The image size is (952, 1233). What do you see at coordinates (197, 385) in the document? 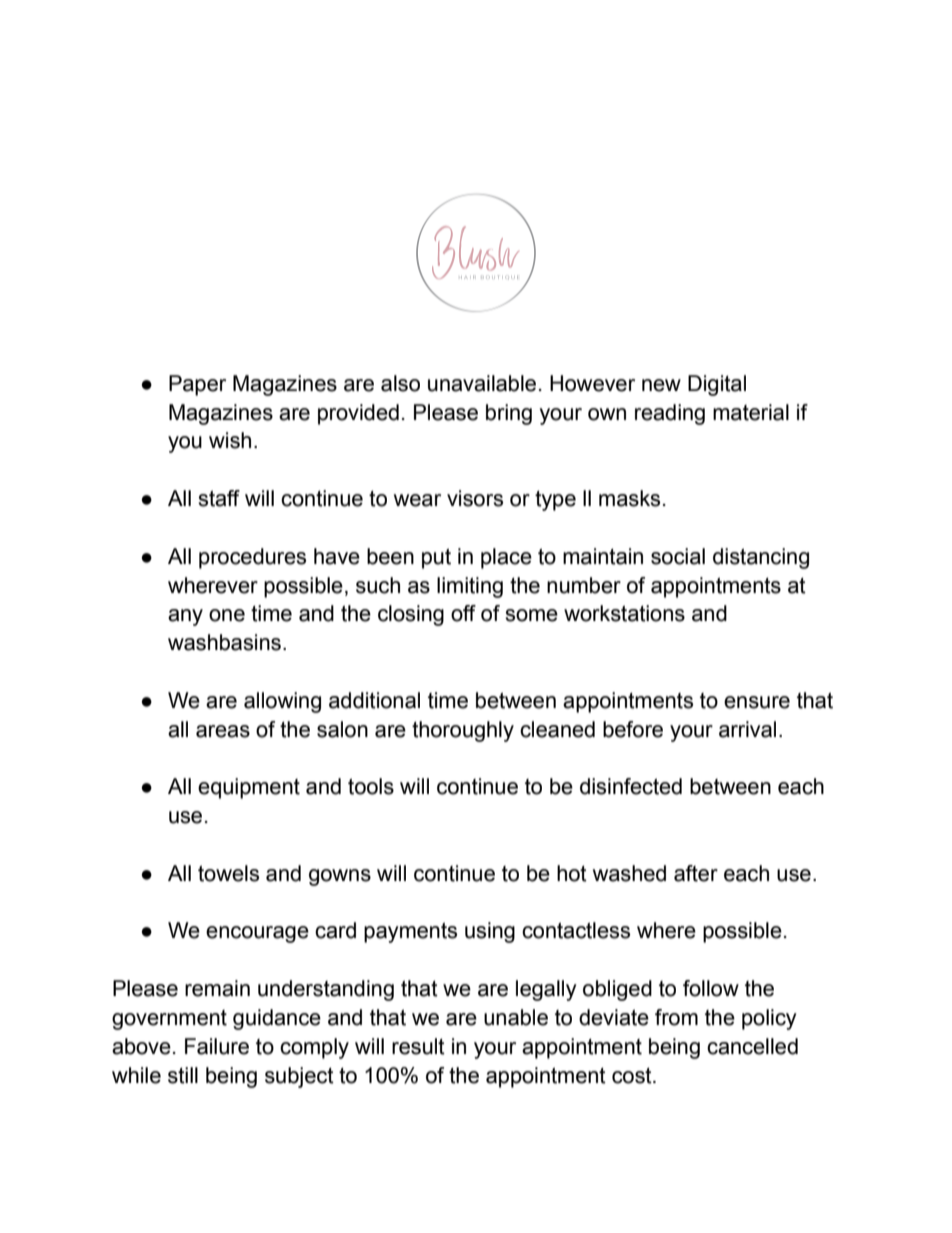
I see `Paper` at bounding box center [197, 385].
